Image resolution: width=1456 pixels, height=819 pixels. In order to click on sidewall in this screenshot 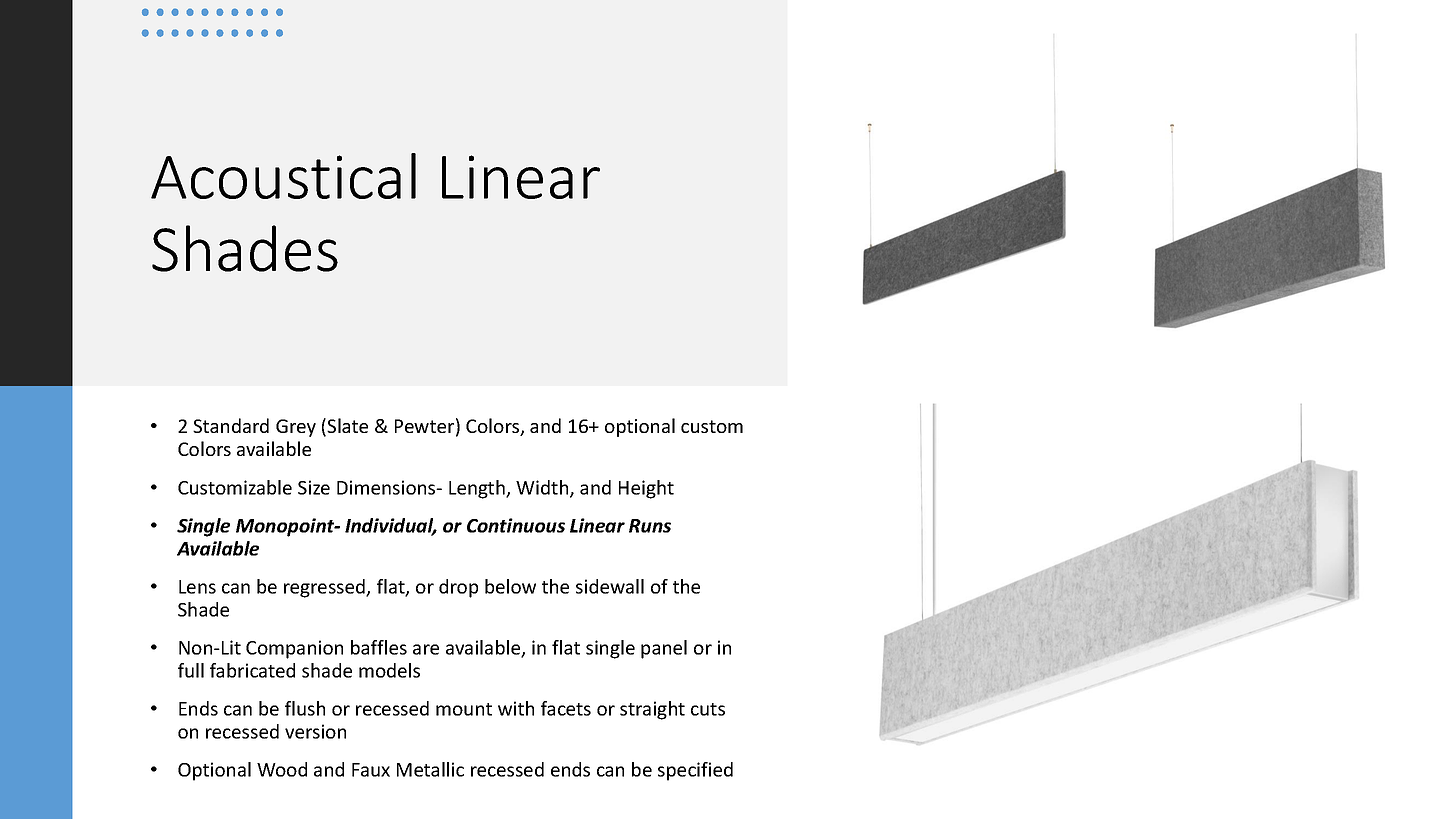, I will do `click(610, 586)`.
